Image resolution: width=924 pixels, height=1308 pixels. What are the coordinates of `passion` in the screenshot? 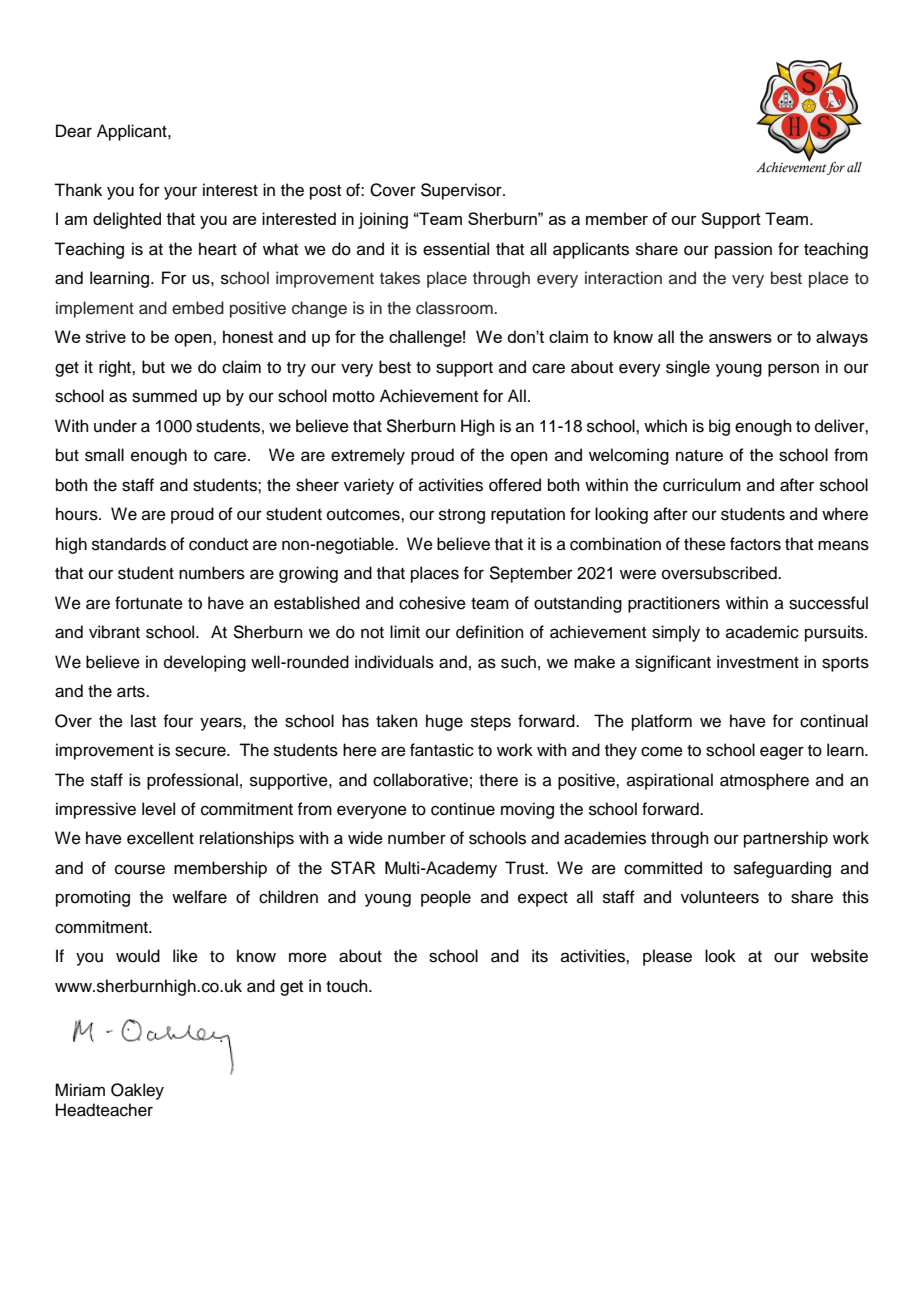 It's located at (743, 250).
